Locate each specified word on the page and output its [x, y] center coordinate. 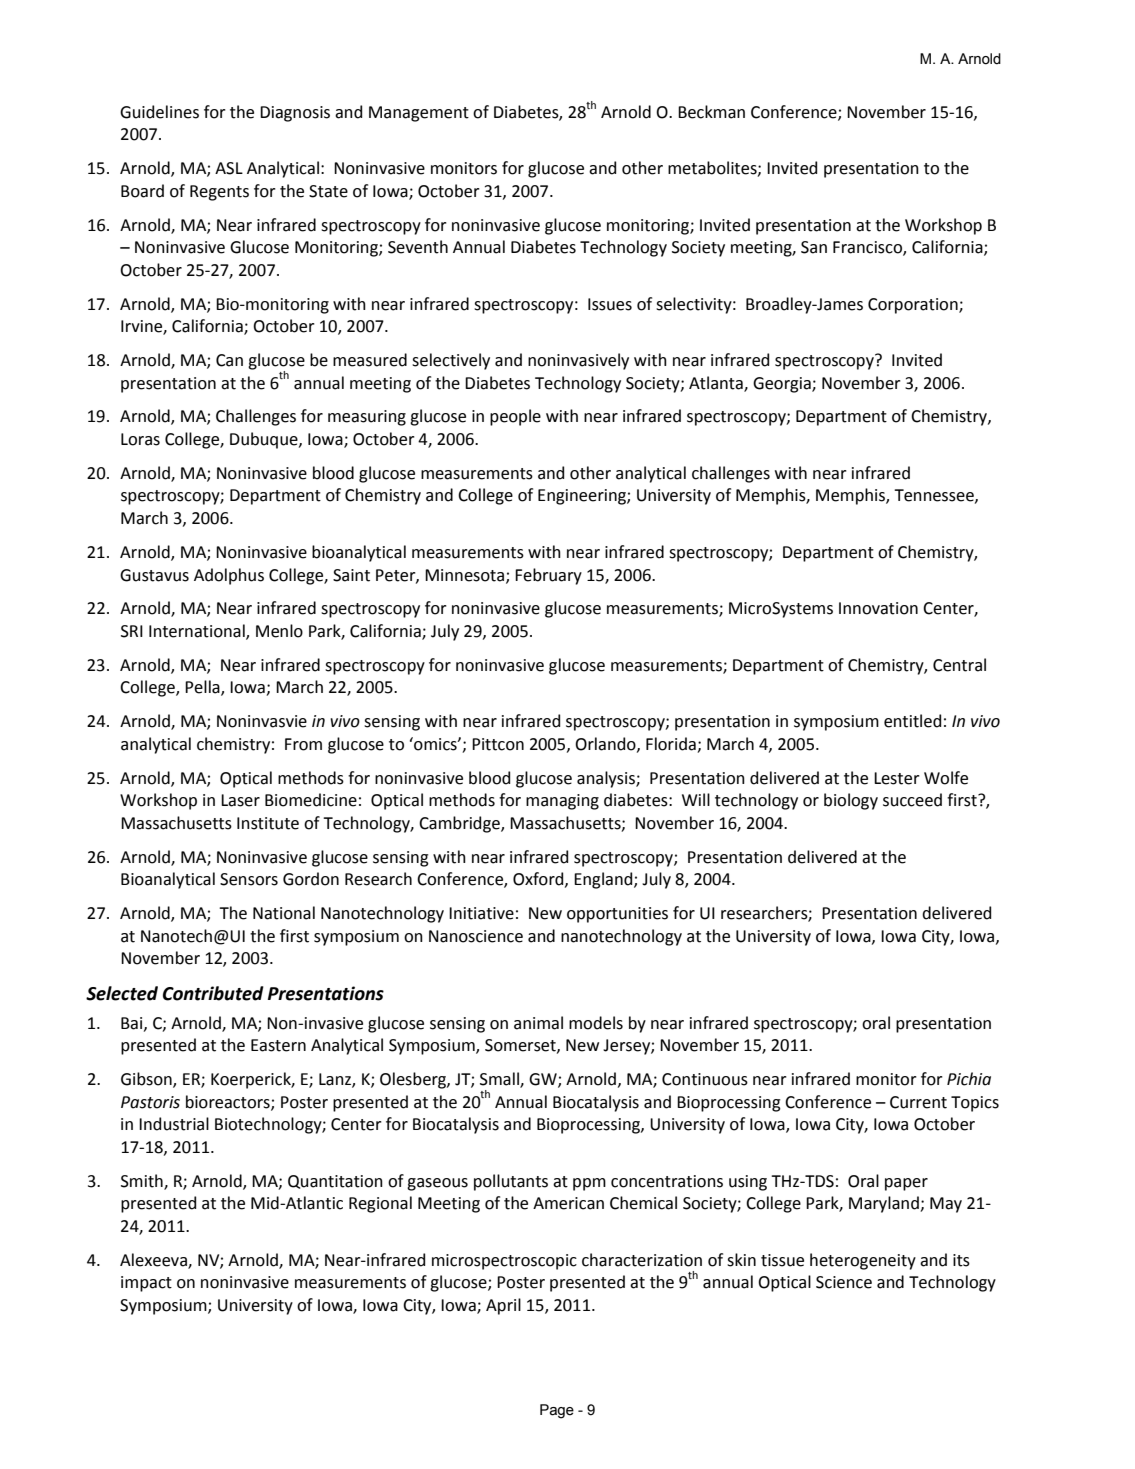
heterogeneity [863, 1261]
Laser [240, 800]
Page [557, 1411]
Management [419, 114]
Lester [897, 778]
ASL [229, 168]
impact [146, 1284]
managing [562, 802]
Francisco [868, 248]
